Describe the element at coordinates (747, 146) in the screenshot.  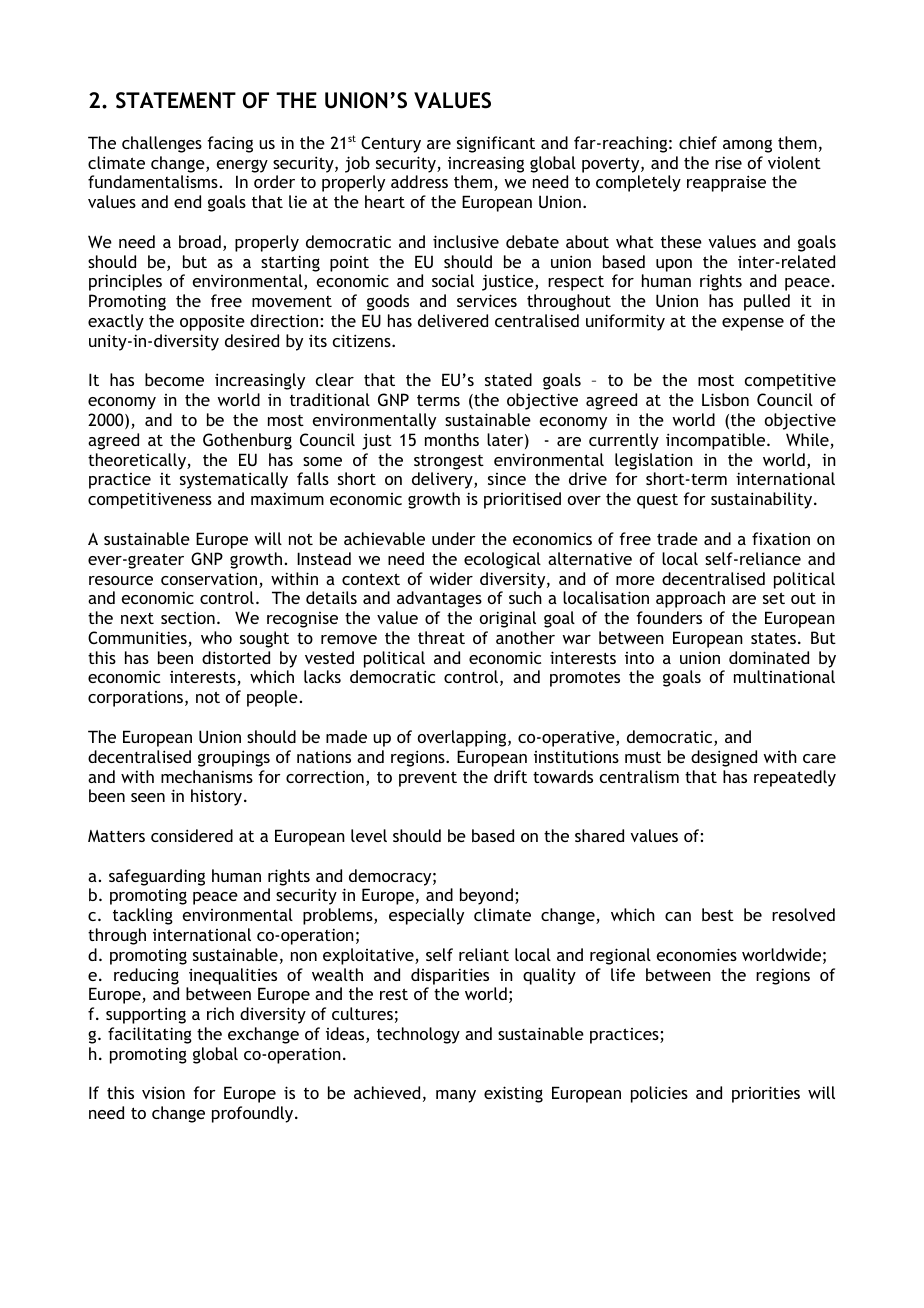
I see `among` at that location.
